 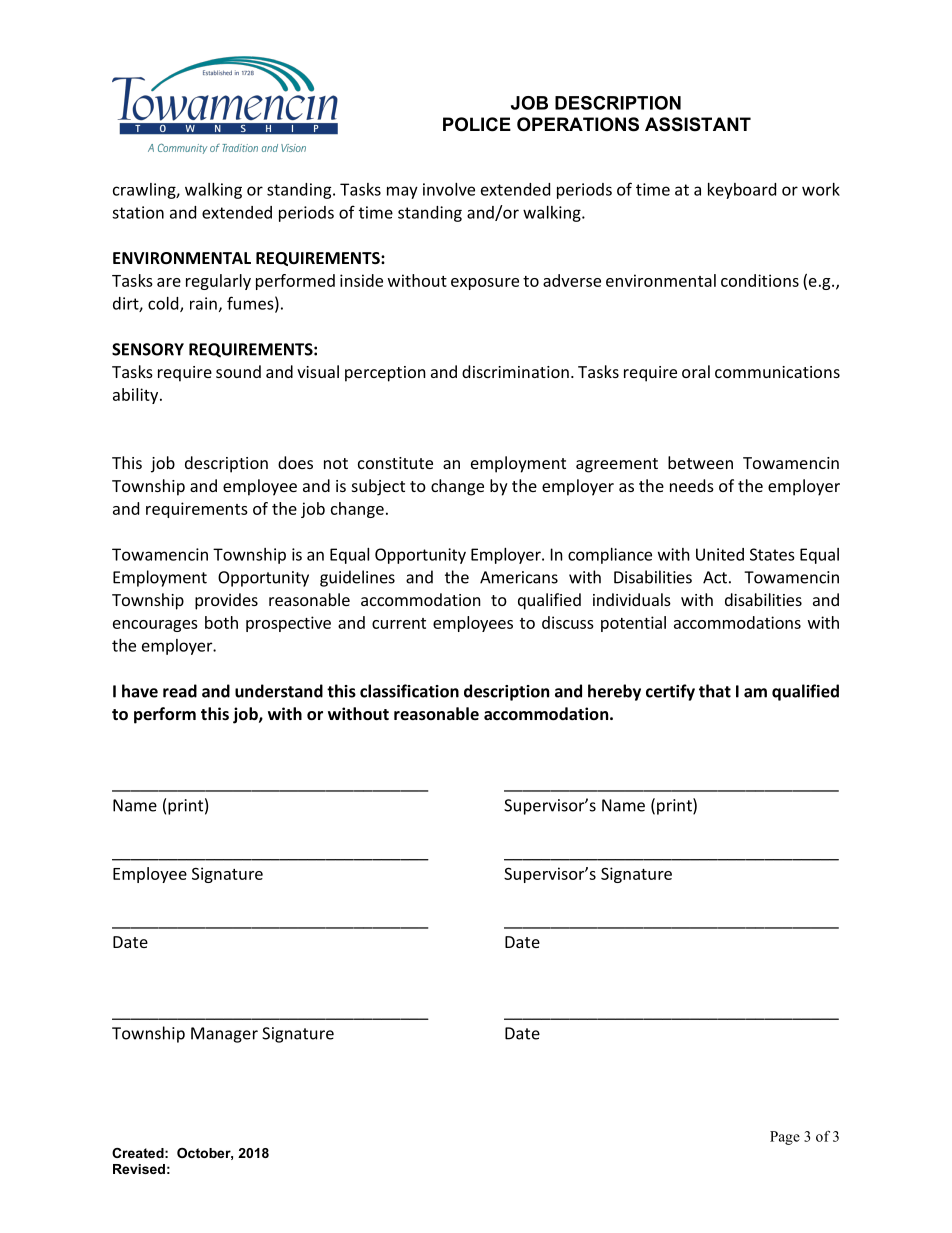 What do you see at coordinates (399, 623) in the screenshot?
I see `current` at bounding box center [399, 623].
